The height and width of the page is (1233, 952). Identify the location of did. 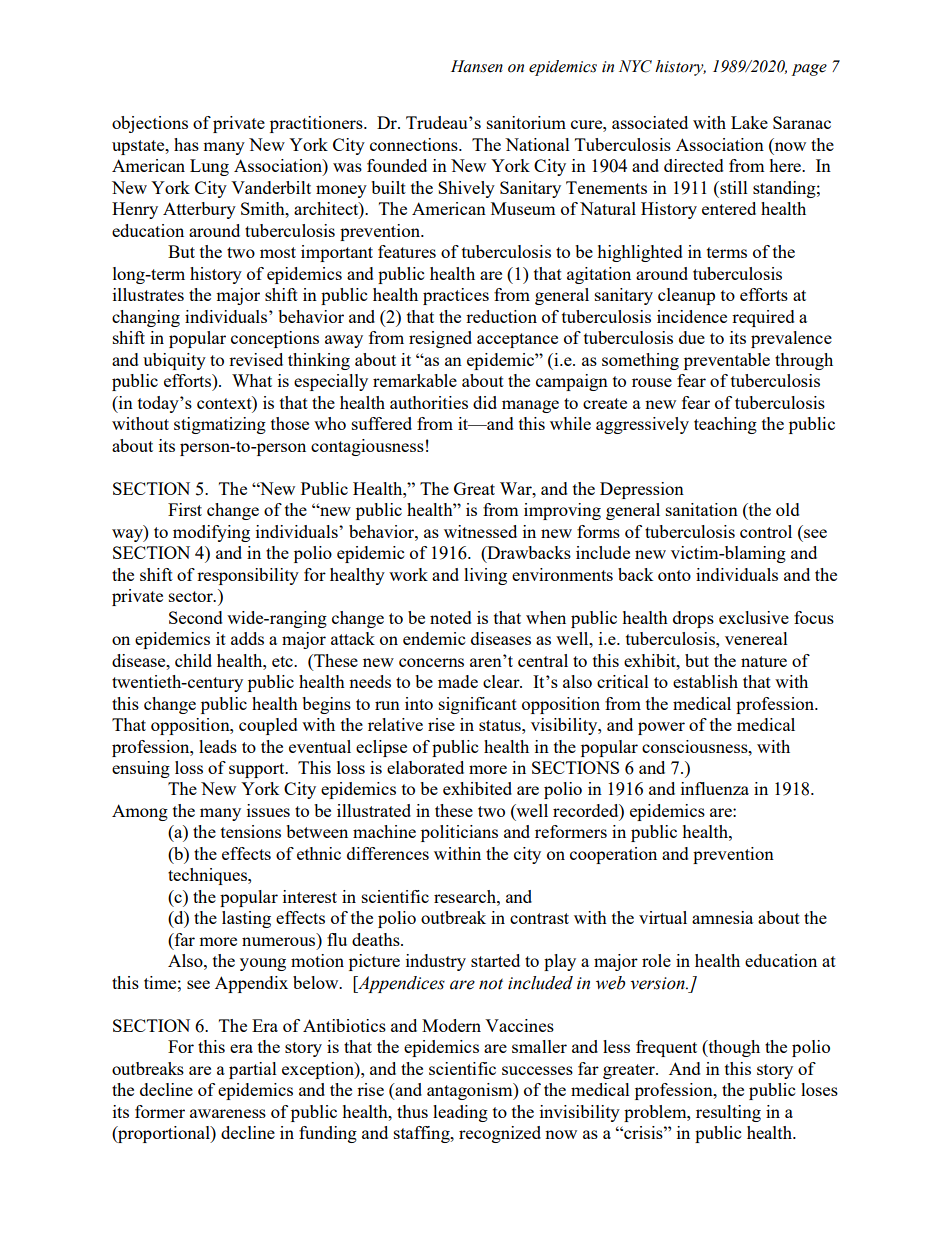
(485, 402).
